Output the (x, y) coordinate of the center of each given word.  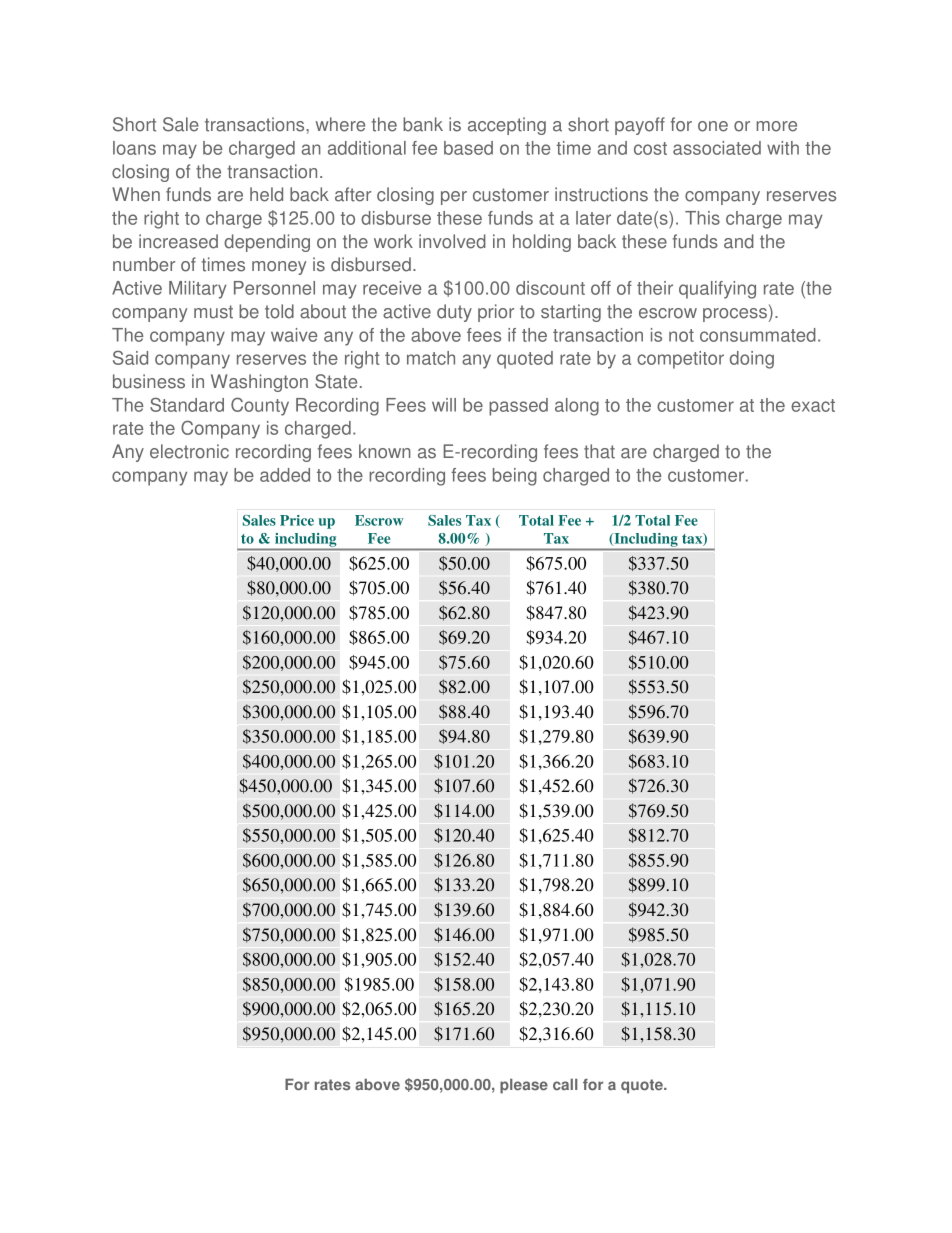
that (599, 451)
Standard (187, 404)
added (285, 475)
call (565, 1085)
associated (717, 148)
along (577, 407)
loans (134, 148)
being (515, 477)
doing (752, 360)
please (524, 1086)
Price (297, 520)
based (468, 148)
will (444, 405)
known (385, 451)
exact (813, 405)
